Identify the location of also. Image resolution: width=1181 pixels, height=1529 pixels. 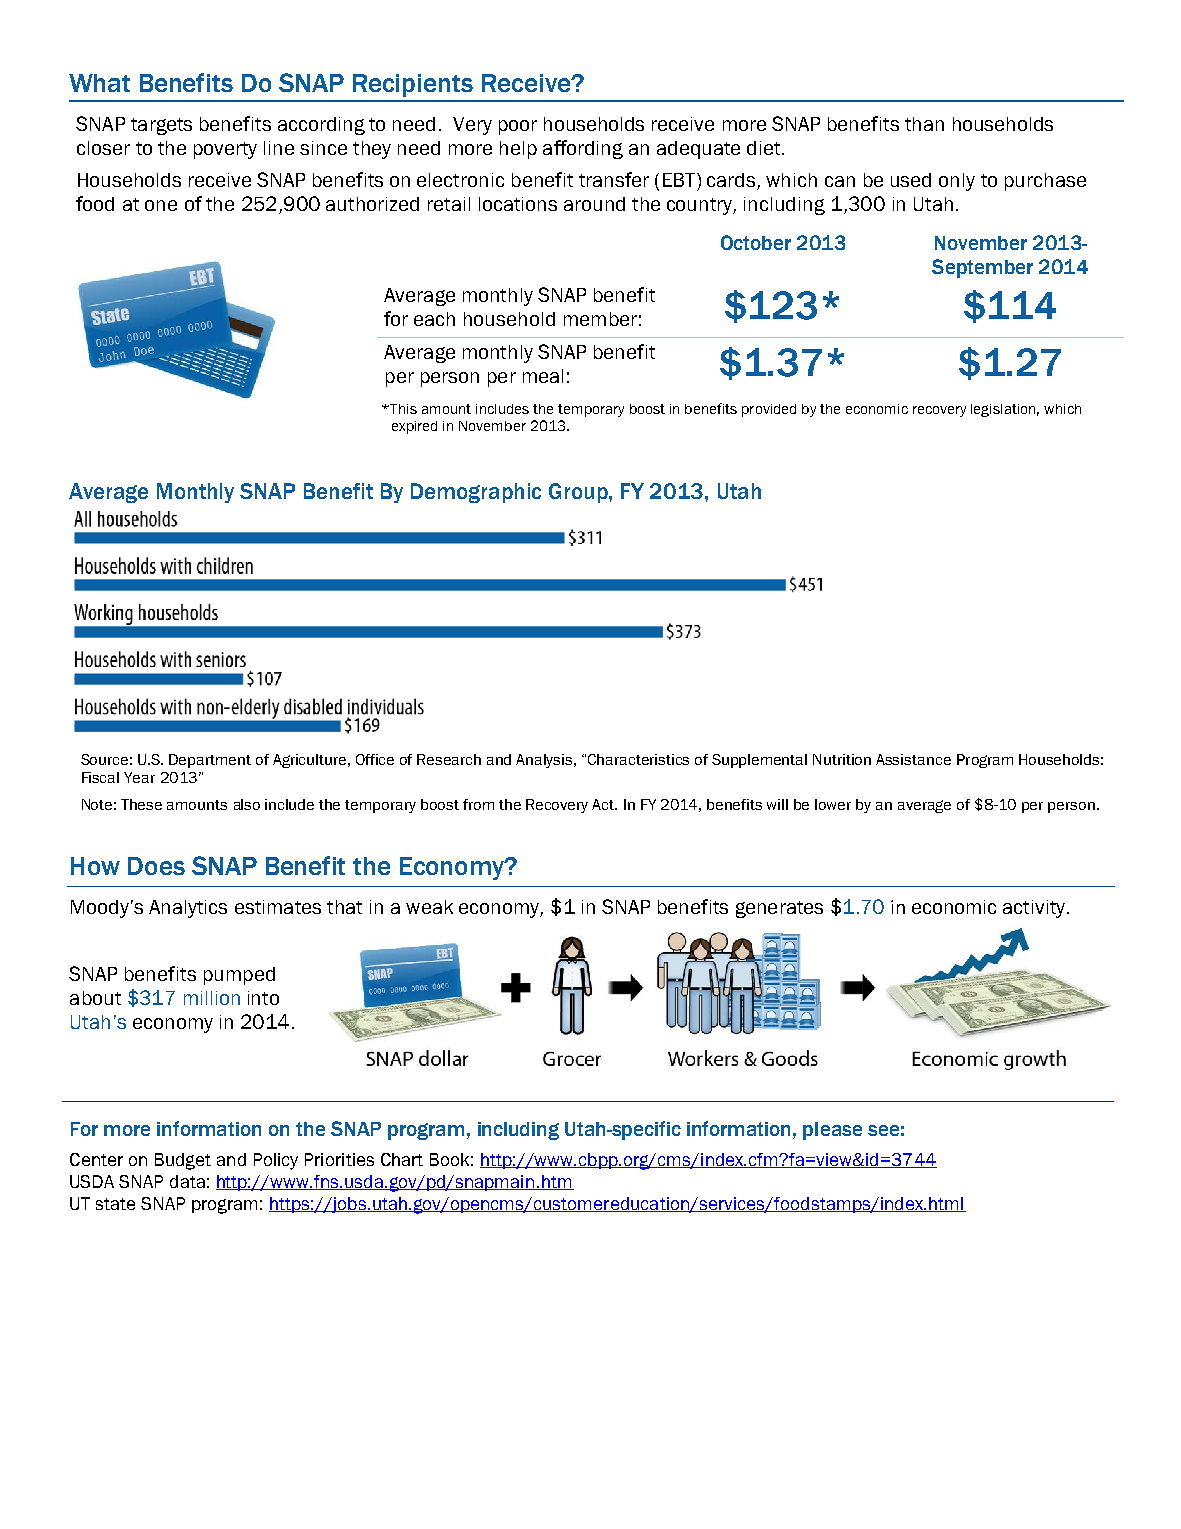
(247, 804).
